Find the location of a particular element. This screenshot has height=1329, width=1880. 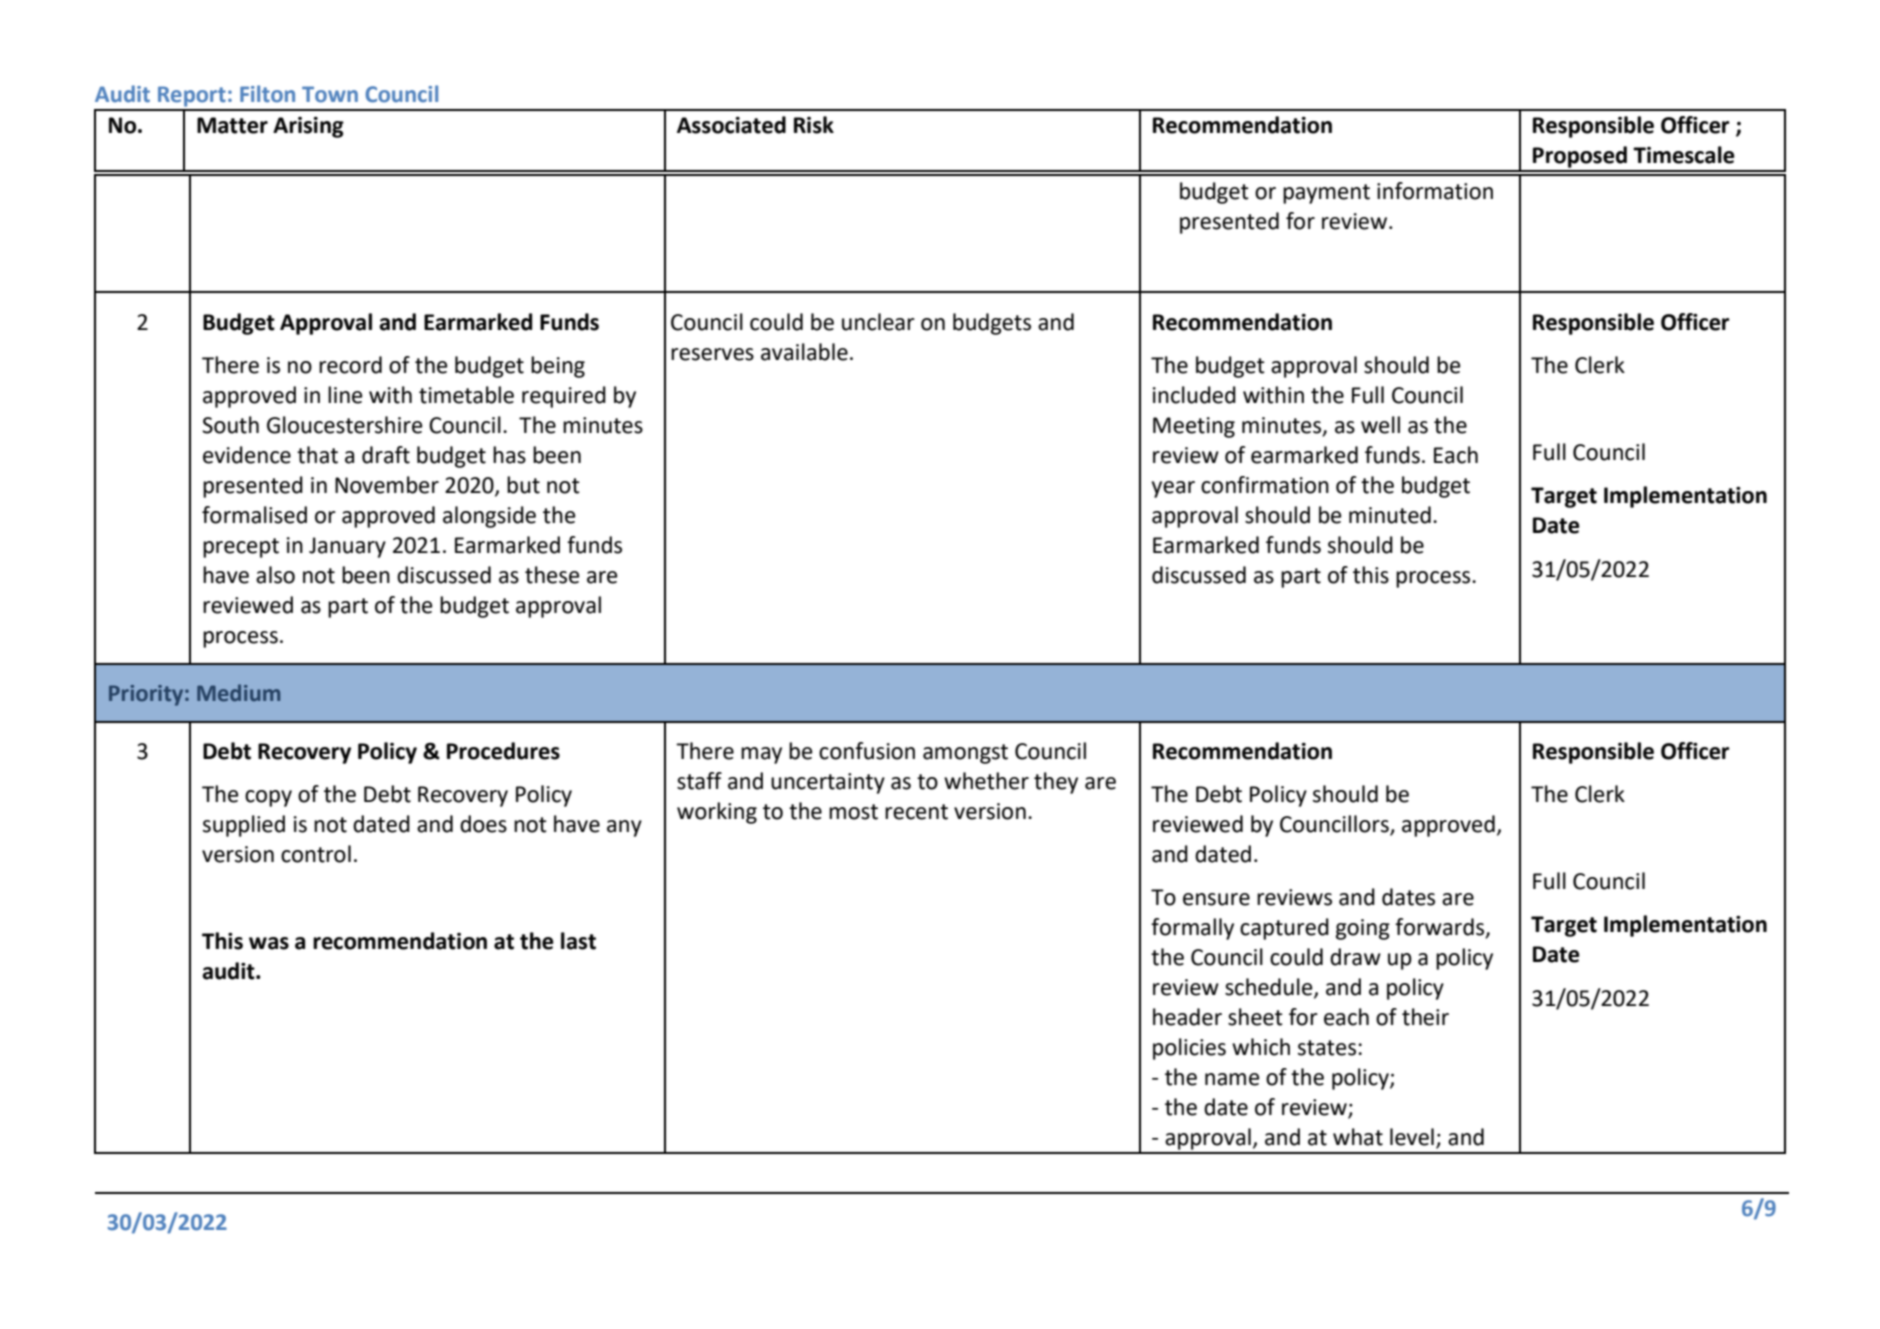

whether is located at coordinates (986, 781).
